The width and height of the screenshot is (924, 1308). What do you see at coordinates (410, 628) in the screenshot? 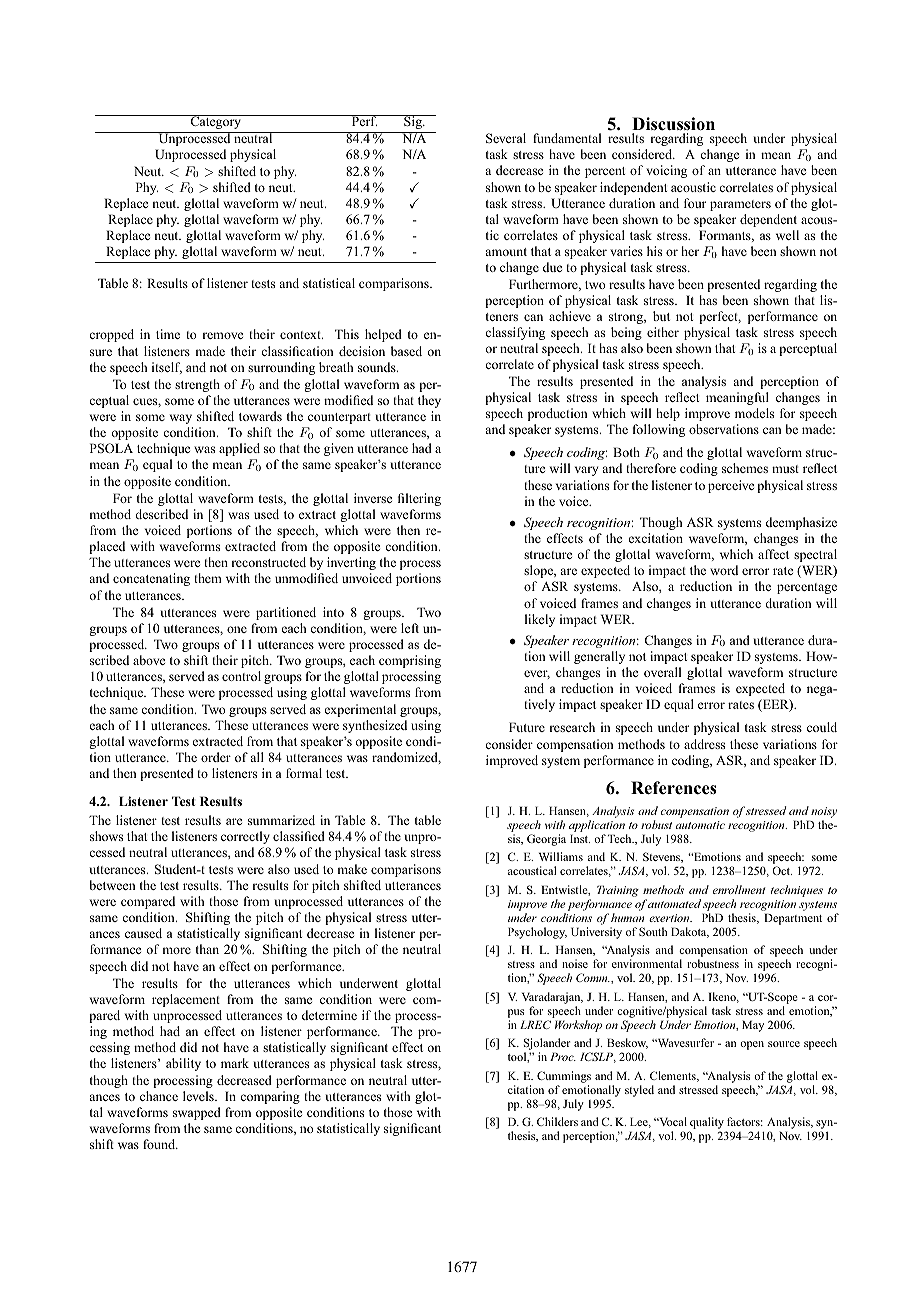
I see `left` at bounding box center [410, 628].
